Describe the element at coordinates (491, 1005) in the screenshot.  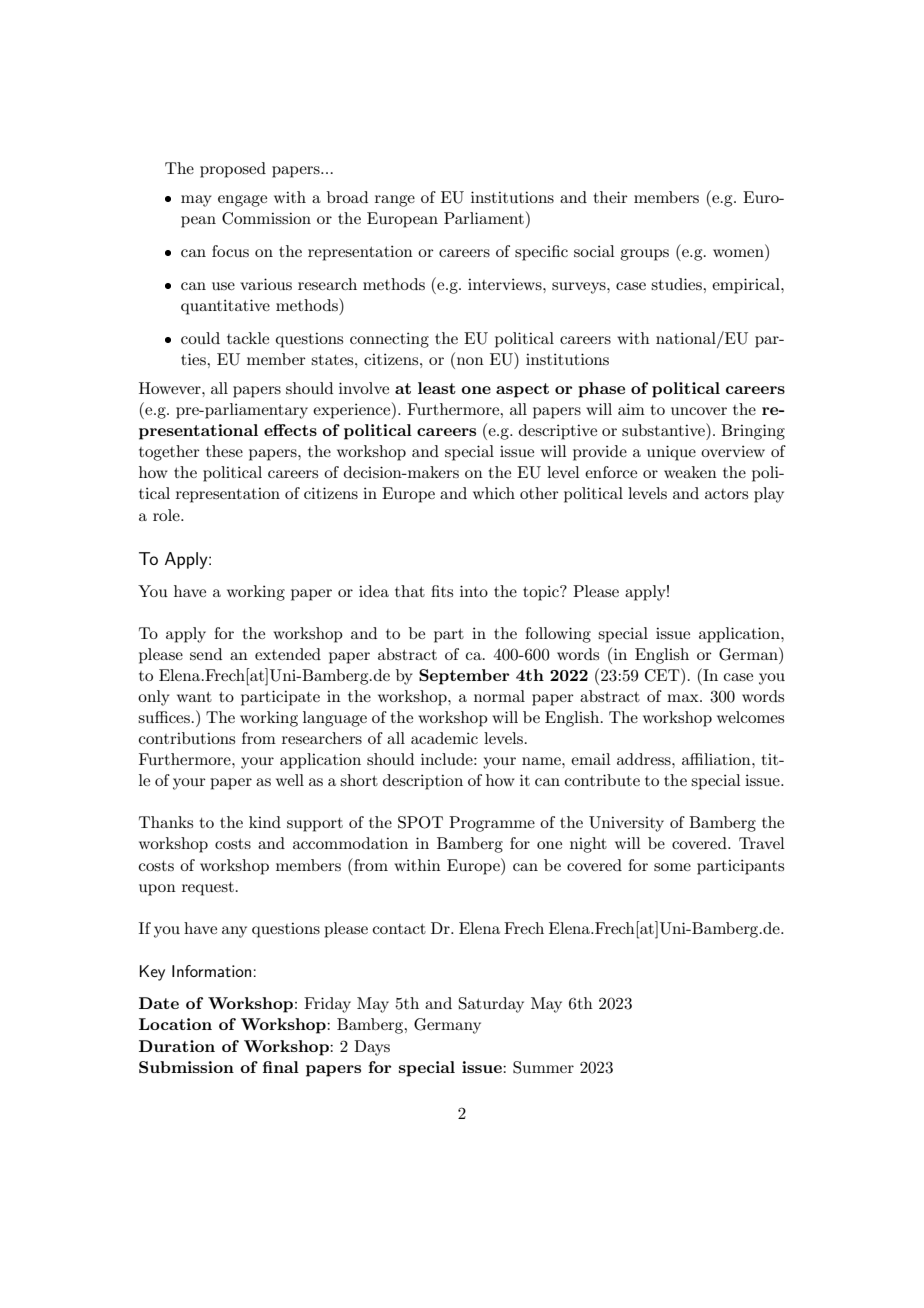
I see `Saturday` at that location.
